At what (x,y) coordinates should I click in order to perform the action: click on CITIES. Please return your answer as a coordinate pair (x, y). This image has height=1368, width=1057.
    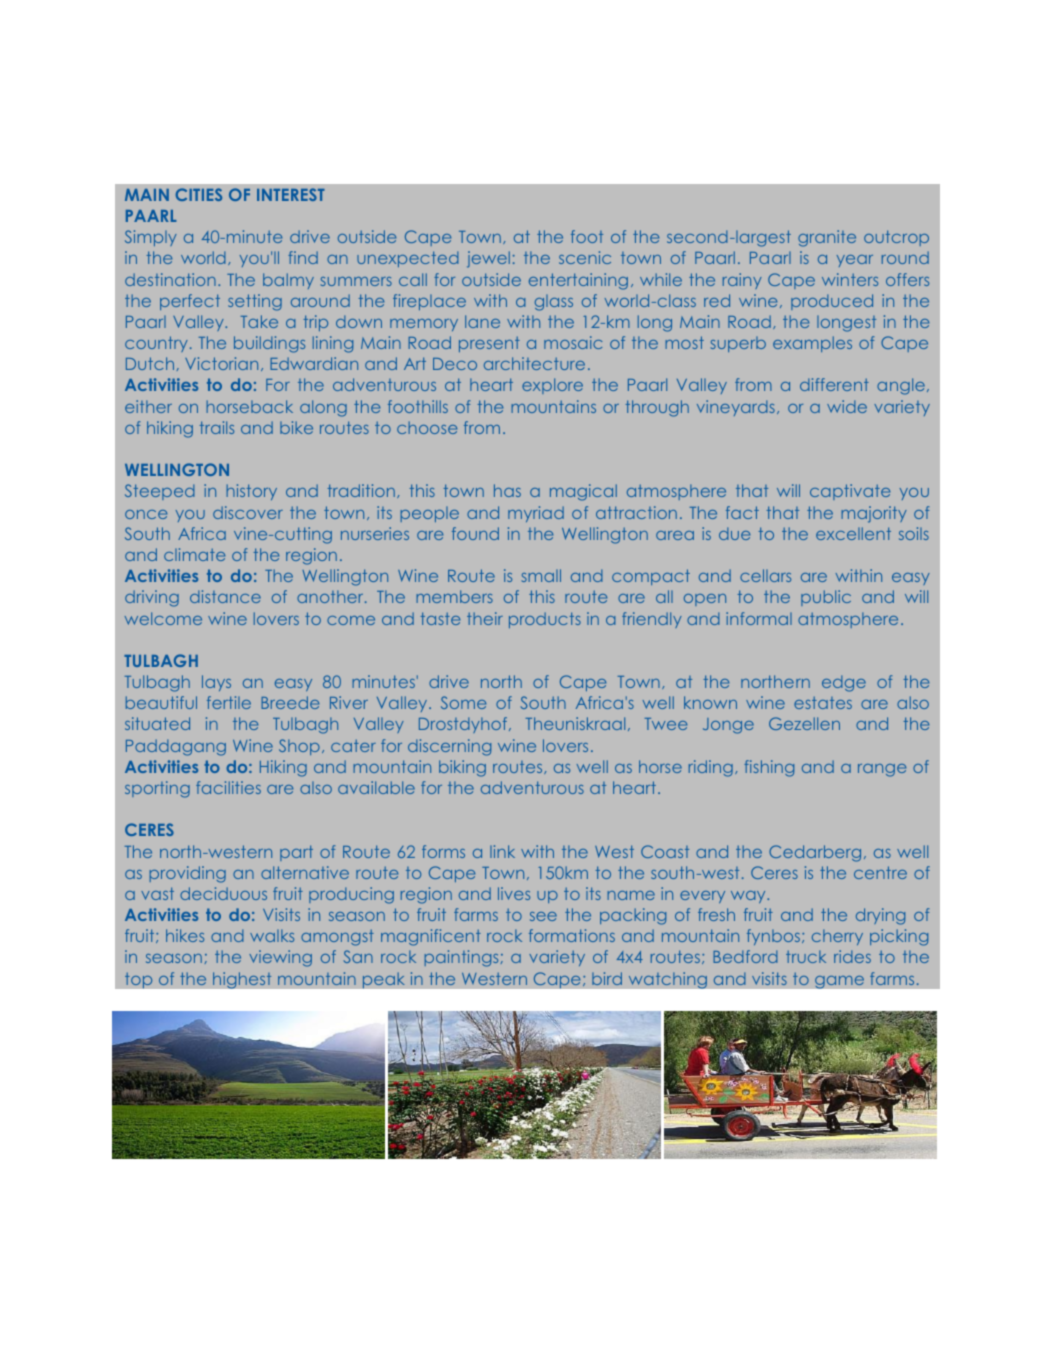
    Looking at the image, I should click on (199, 194).
